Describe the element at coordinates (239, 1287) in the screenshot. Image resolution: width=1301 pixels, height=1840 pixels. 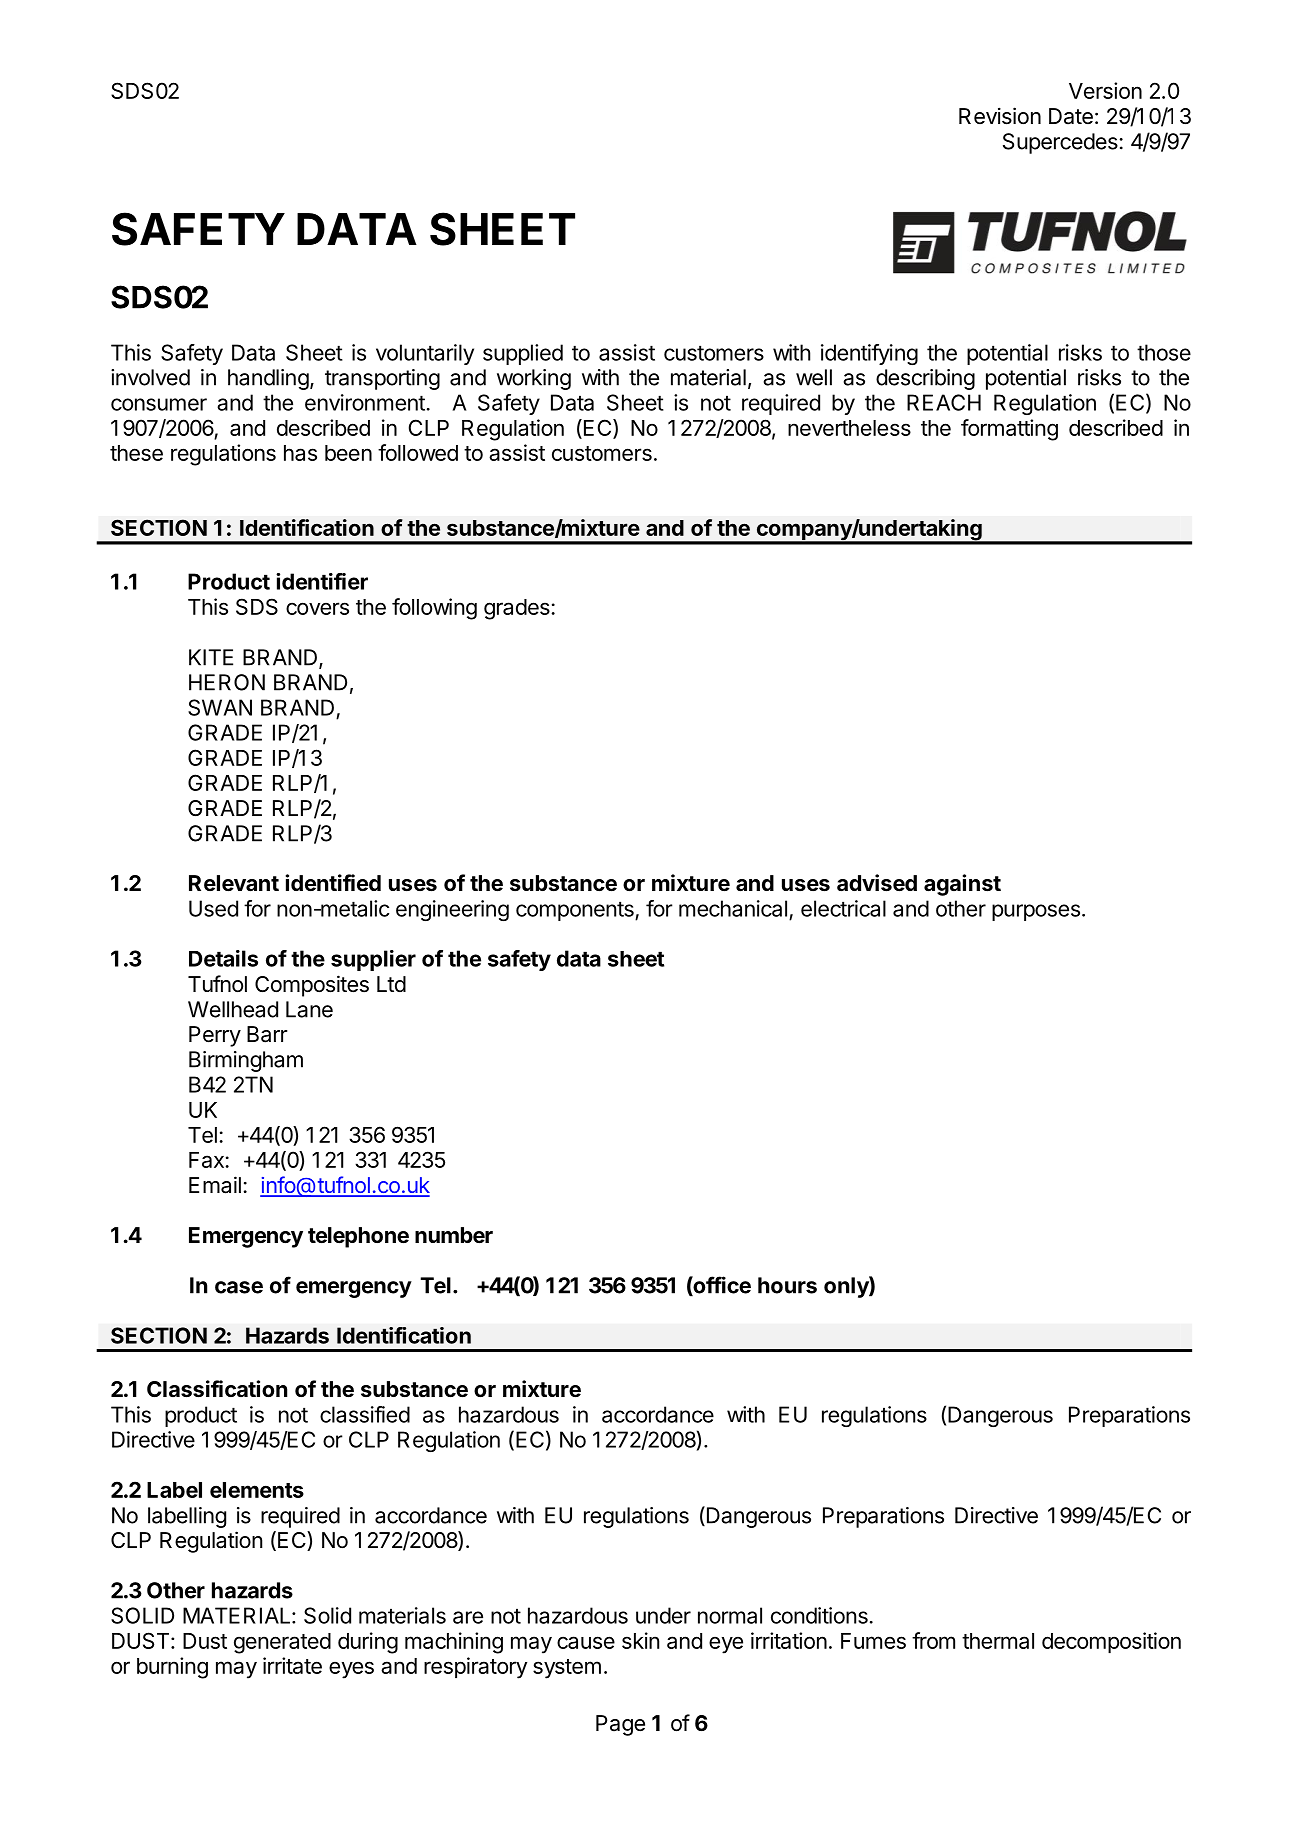
I see `case` at that location.
